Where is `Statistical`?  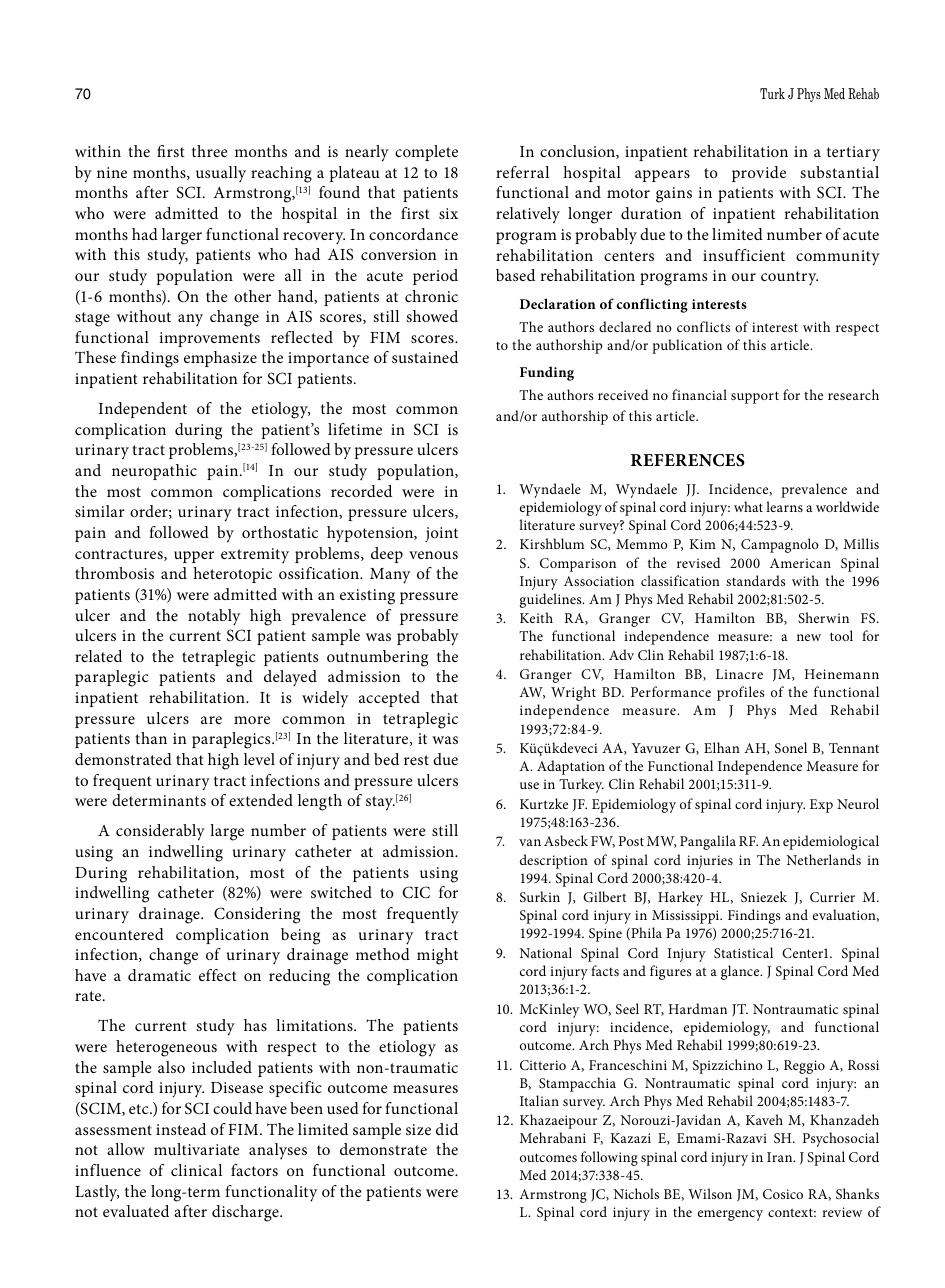
Statistical is located at coordinates (743, 952).
